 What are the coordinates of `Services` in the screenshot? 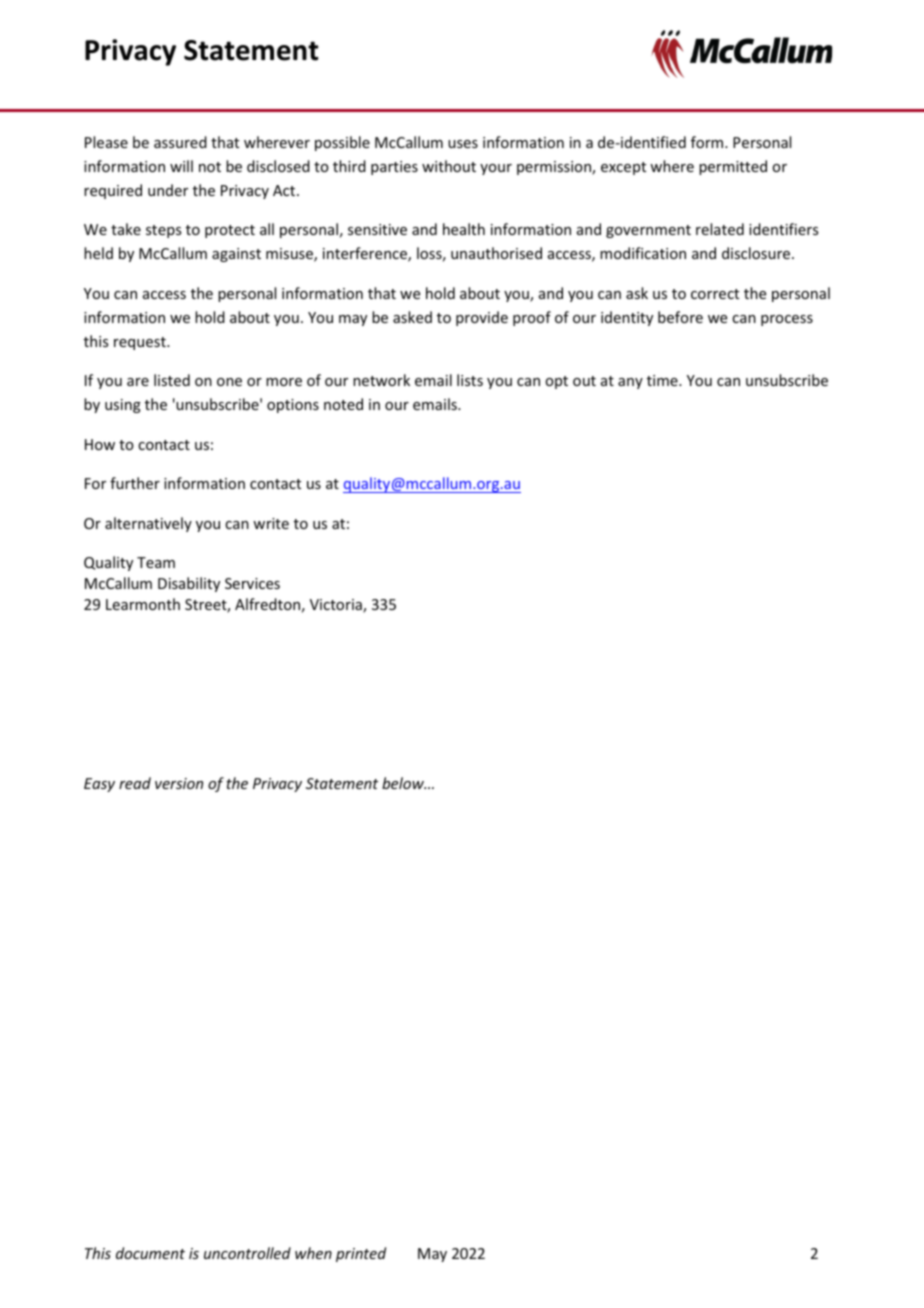 It's located at (252, 583).
